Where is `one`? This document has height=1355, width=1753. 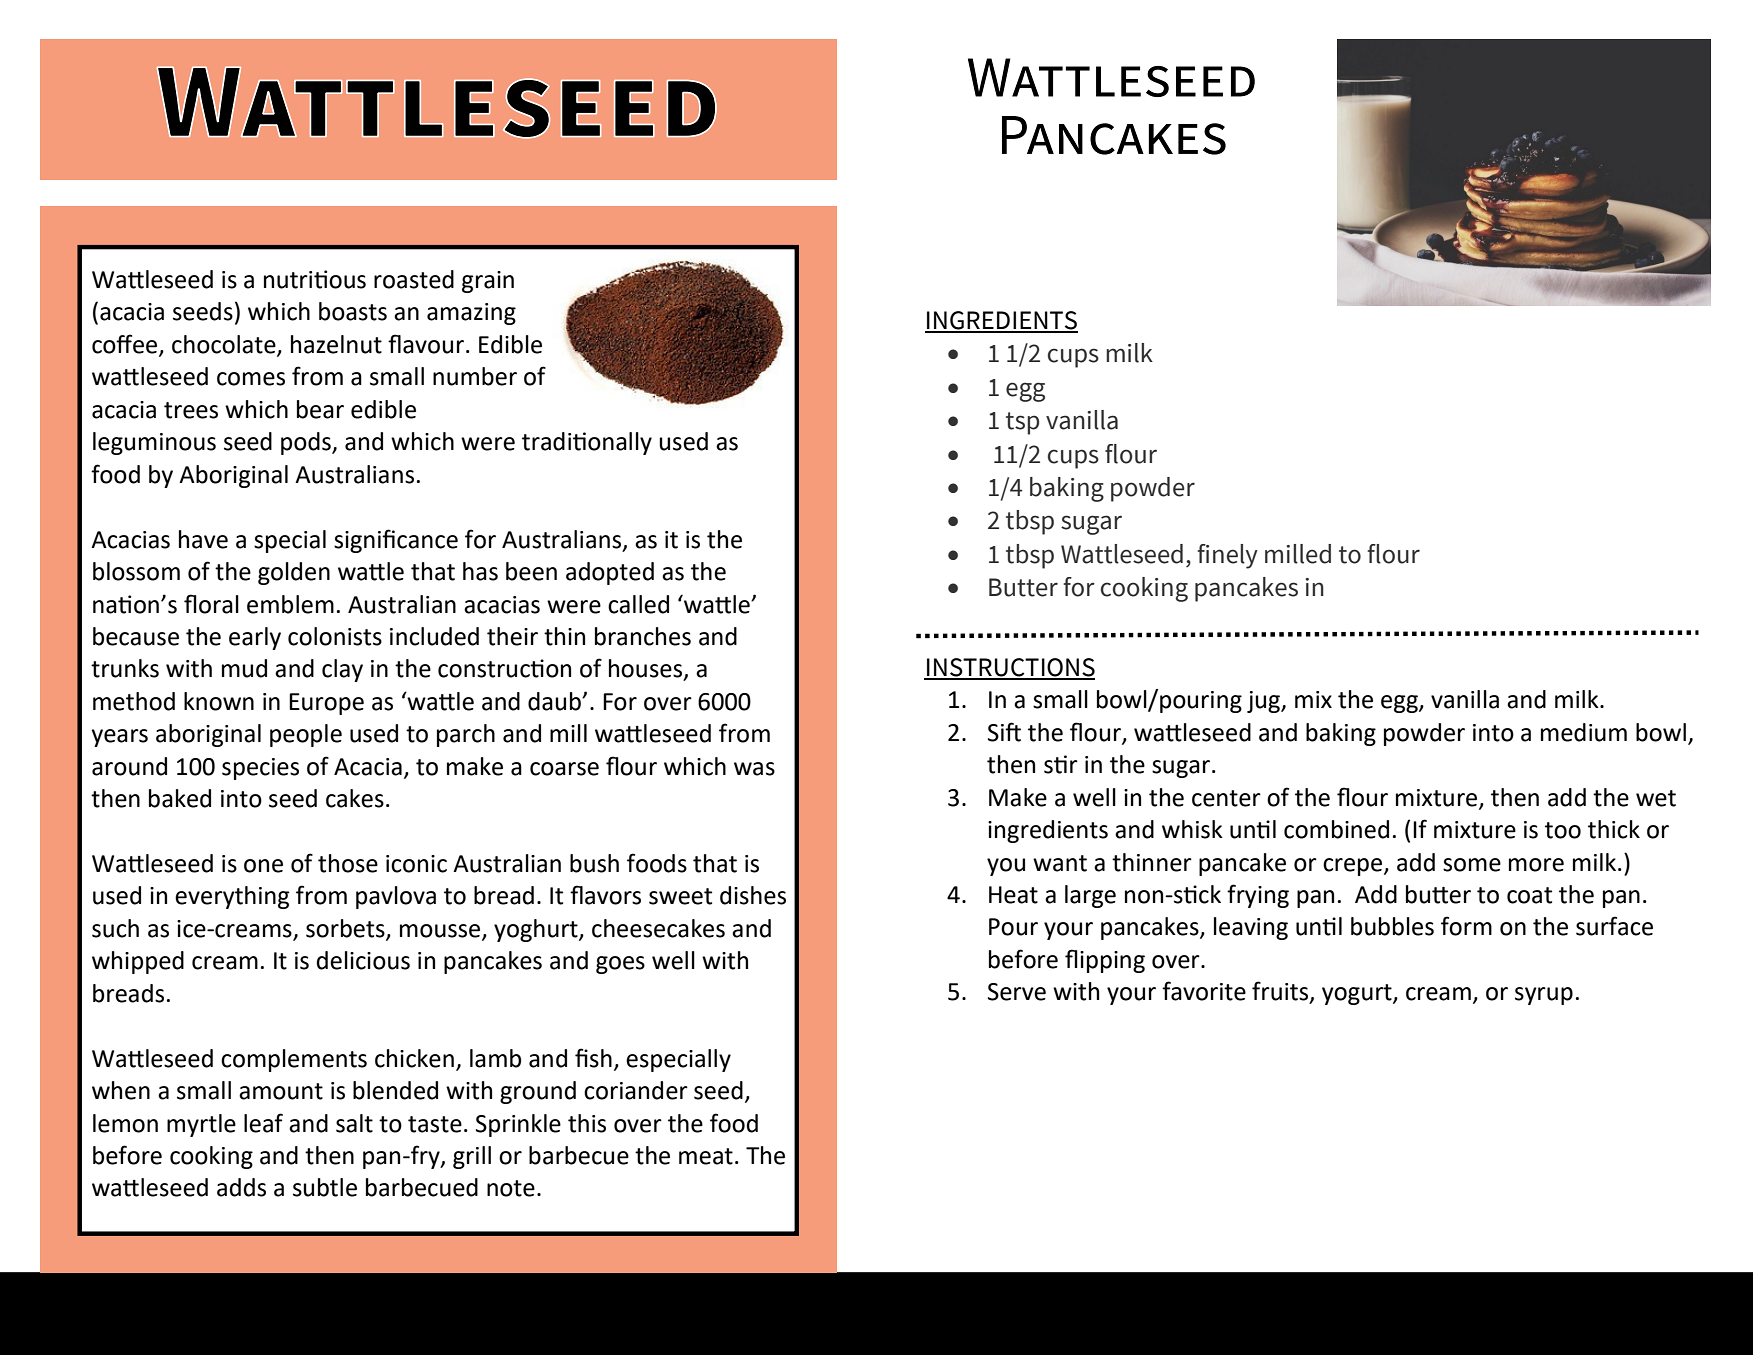
one is located at coordinates (263, 866).
